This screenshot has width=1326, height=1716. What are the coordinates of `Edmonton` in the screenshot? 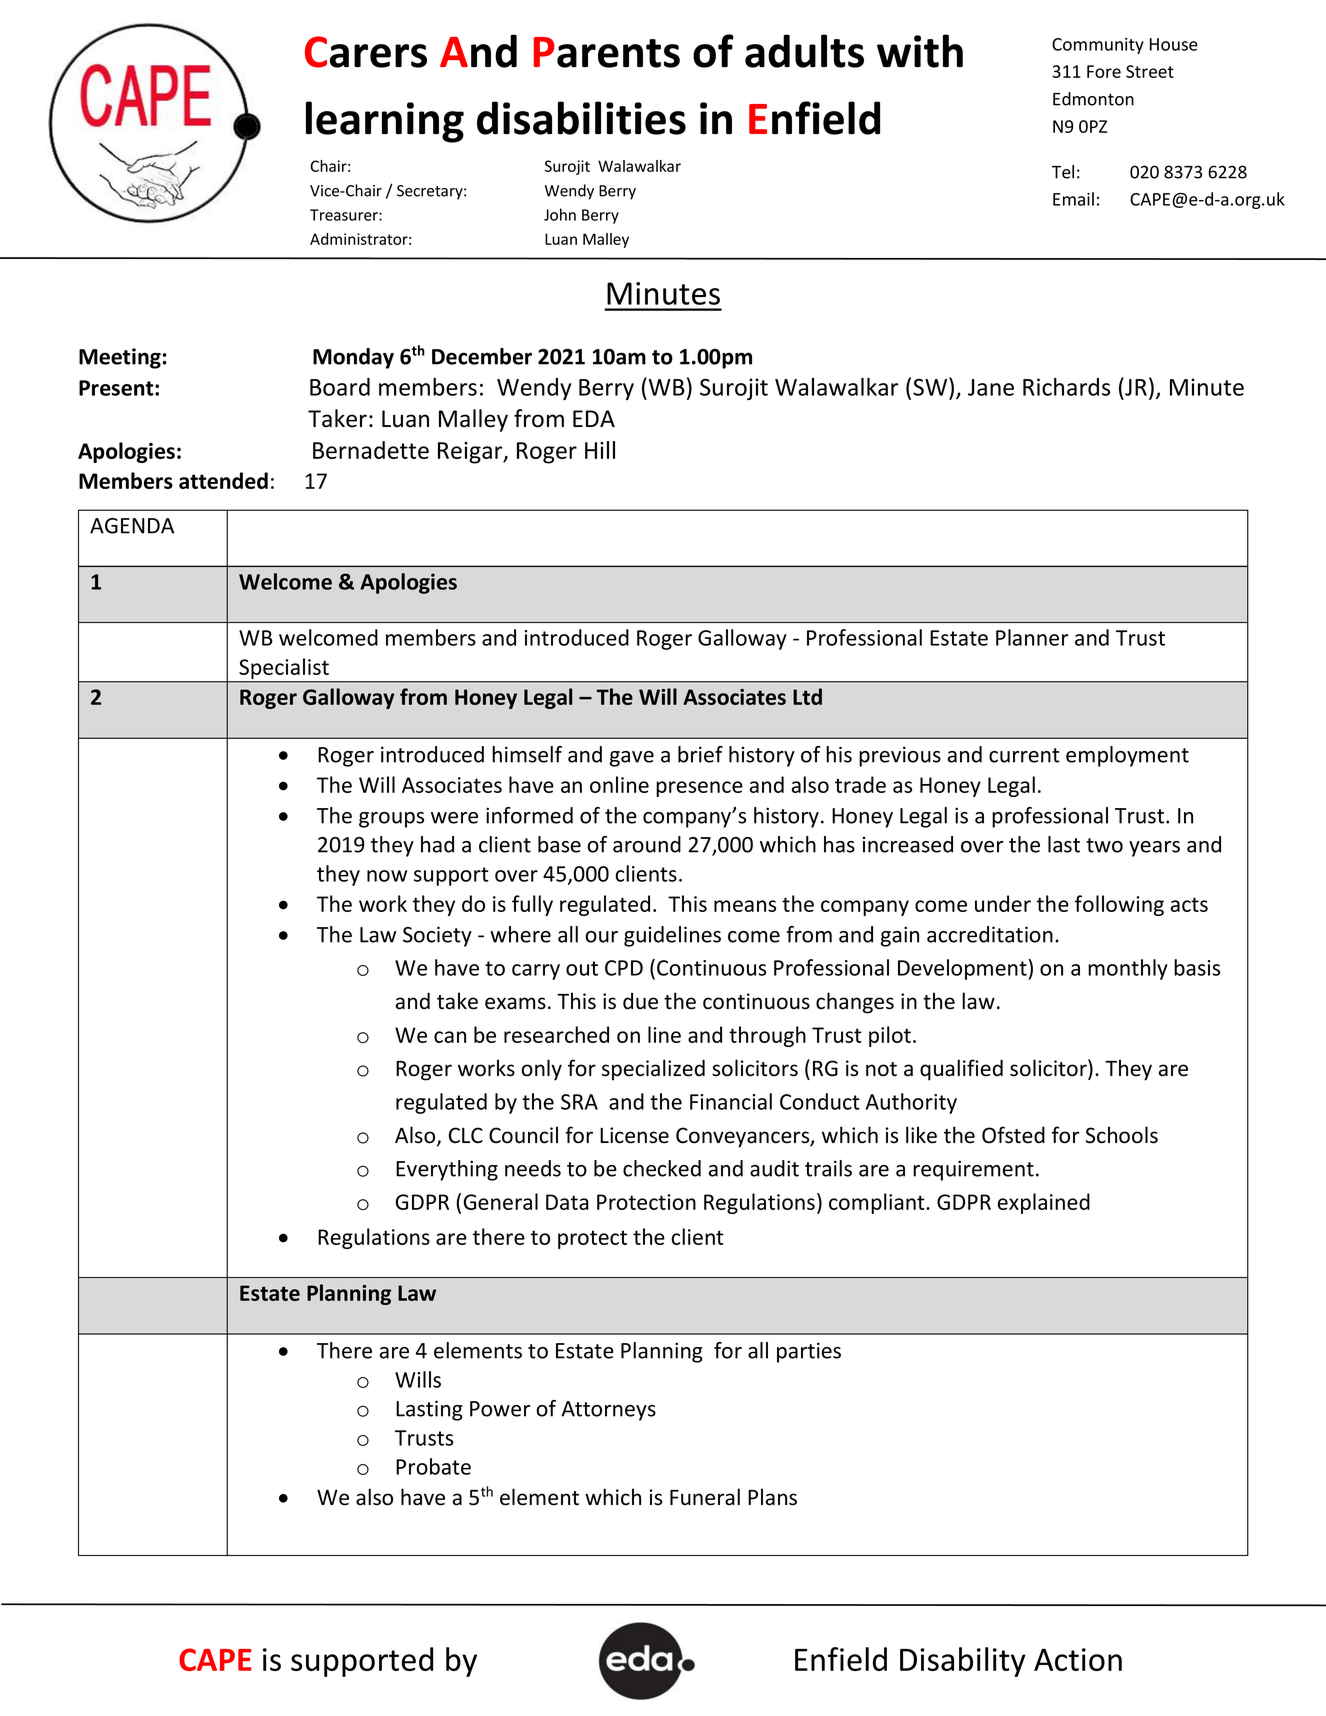 It's located at (1093, 99).
